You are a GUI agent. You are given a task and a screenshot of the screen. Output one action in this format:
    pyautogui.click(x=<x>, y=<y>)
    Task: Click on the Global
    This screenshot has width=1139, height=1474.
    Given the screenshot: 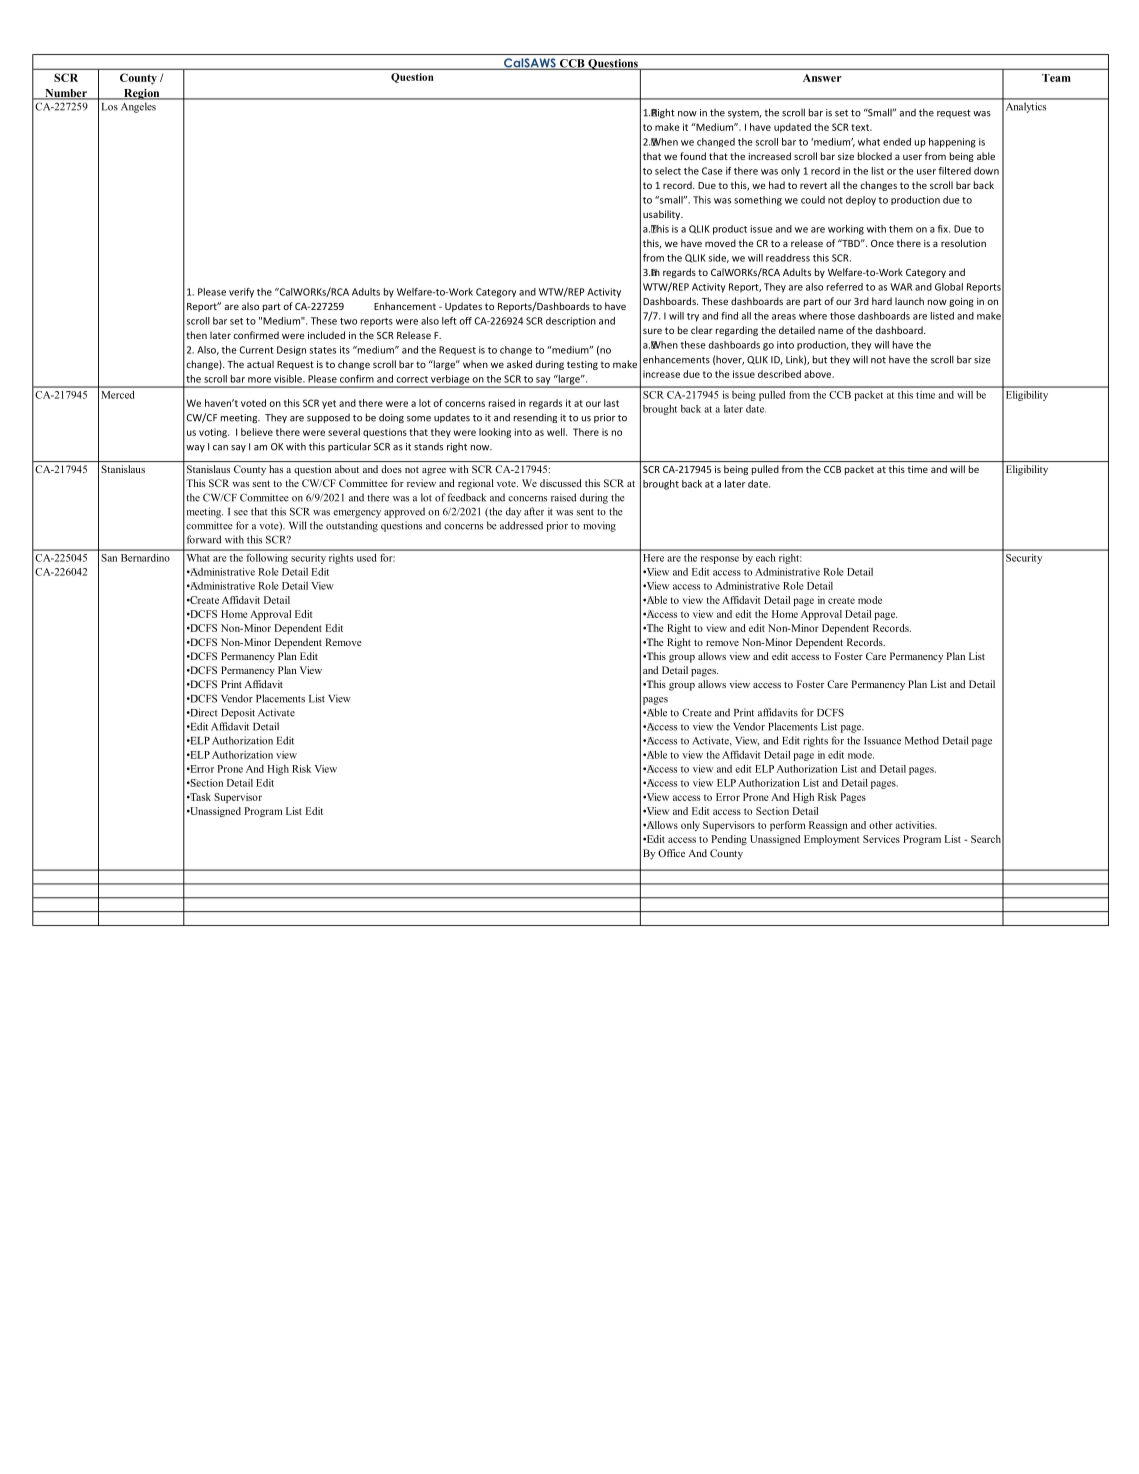 What is the action you would take?
    pyautogui.click(x=949, y=287)
